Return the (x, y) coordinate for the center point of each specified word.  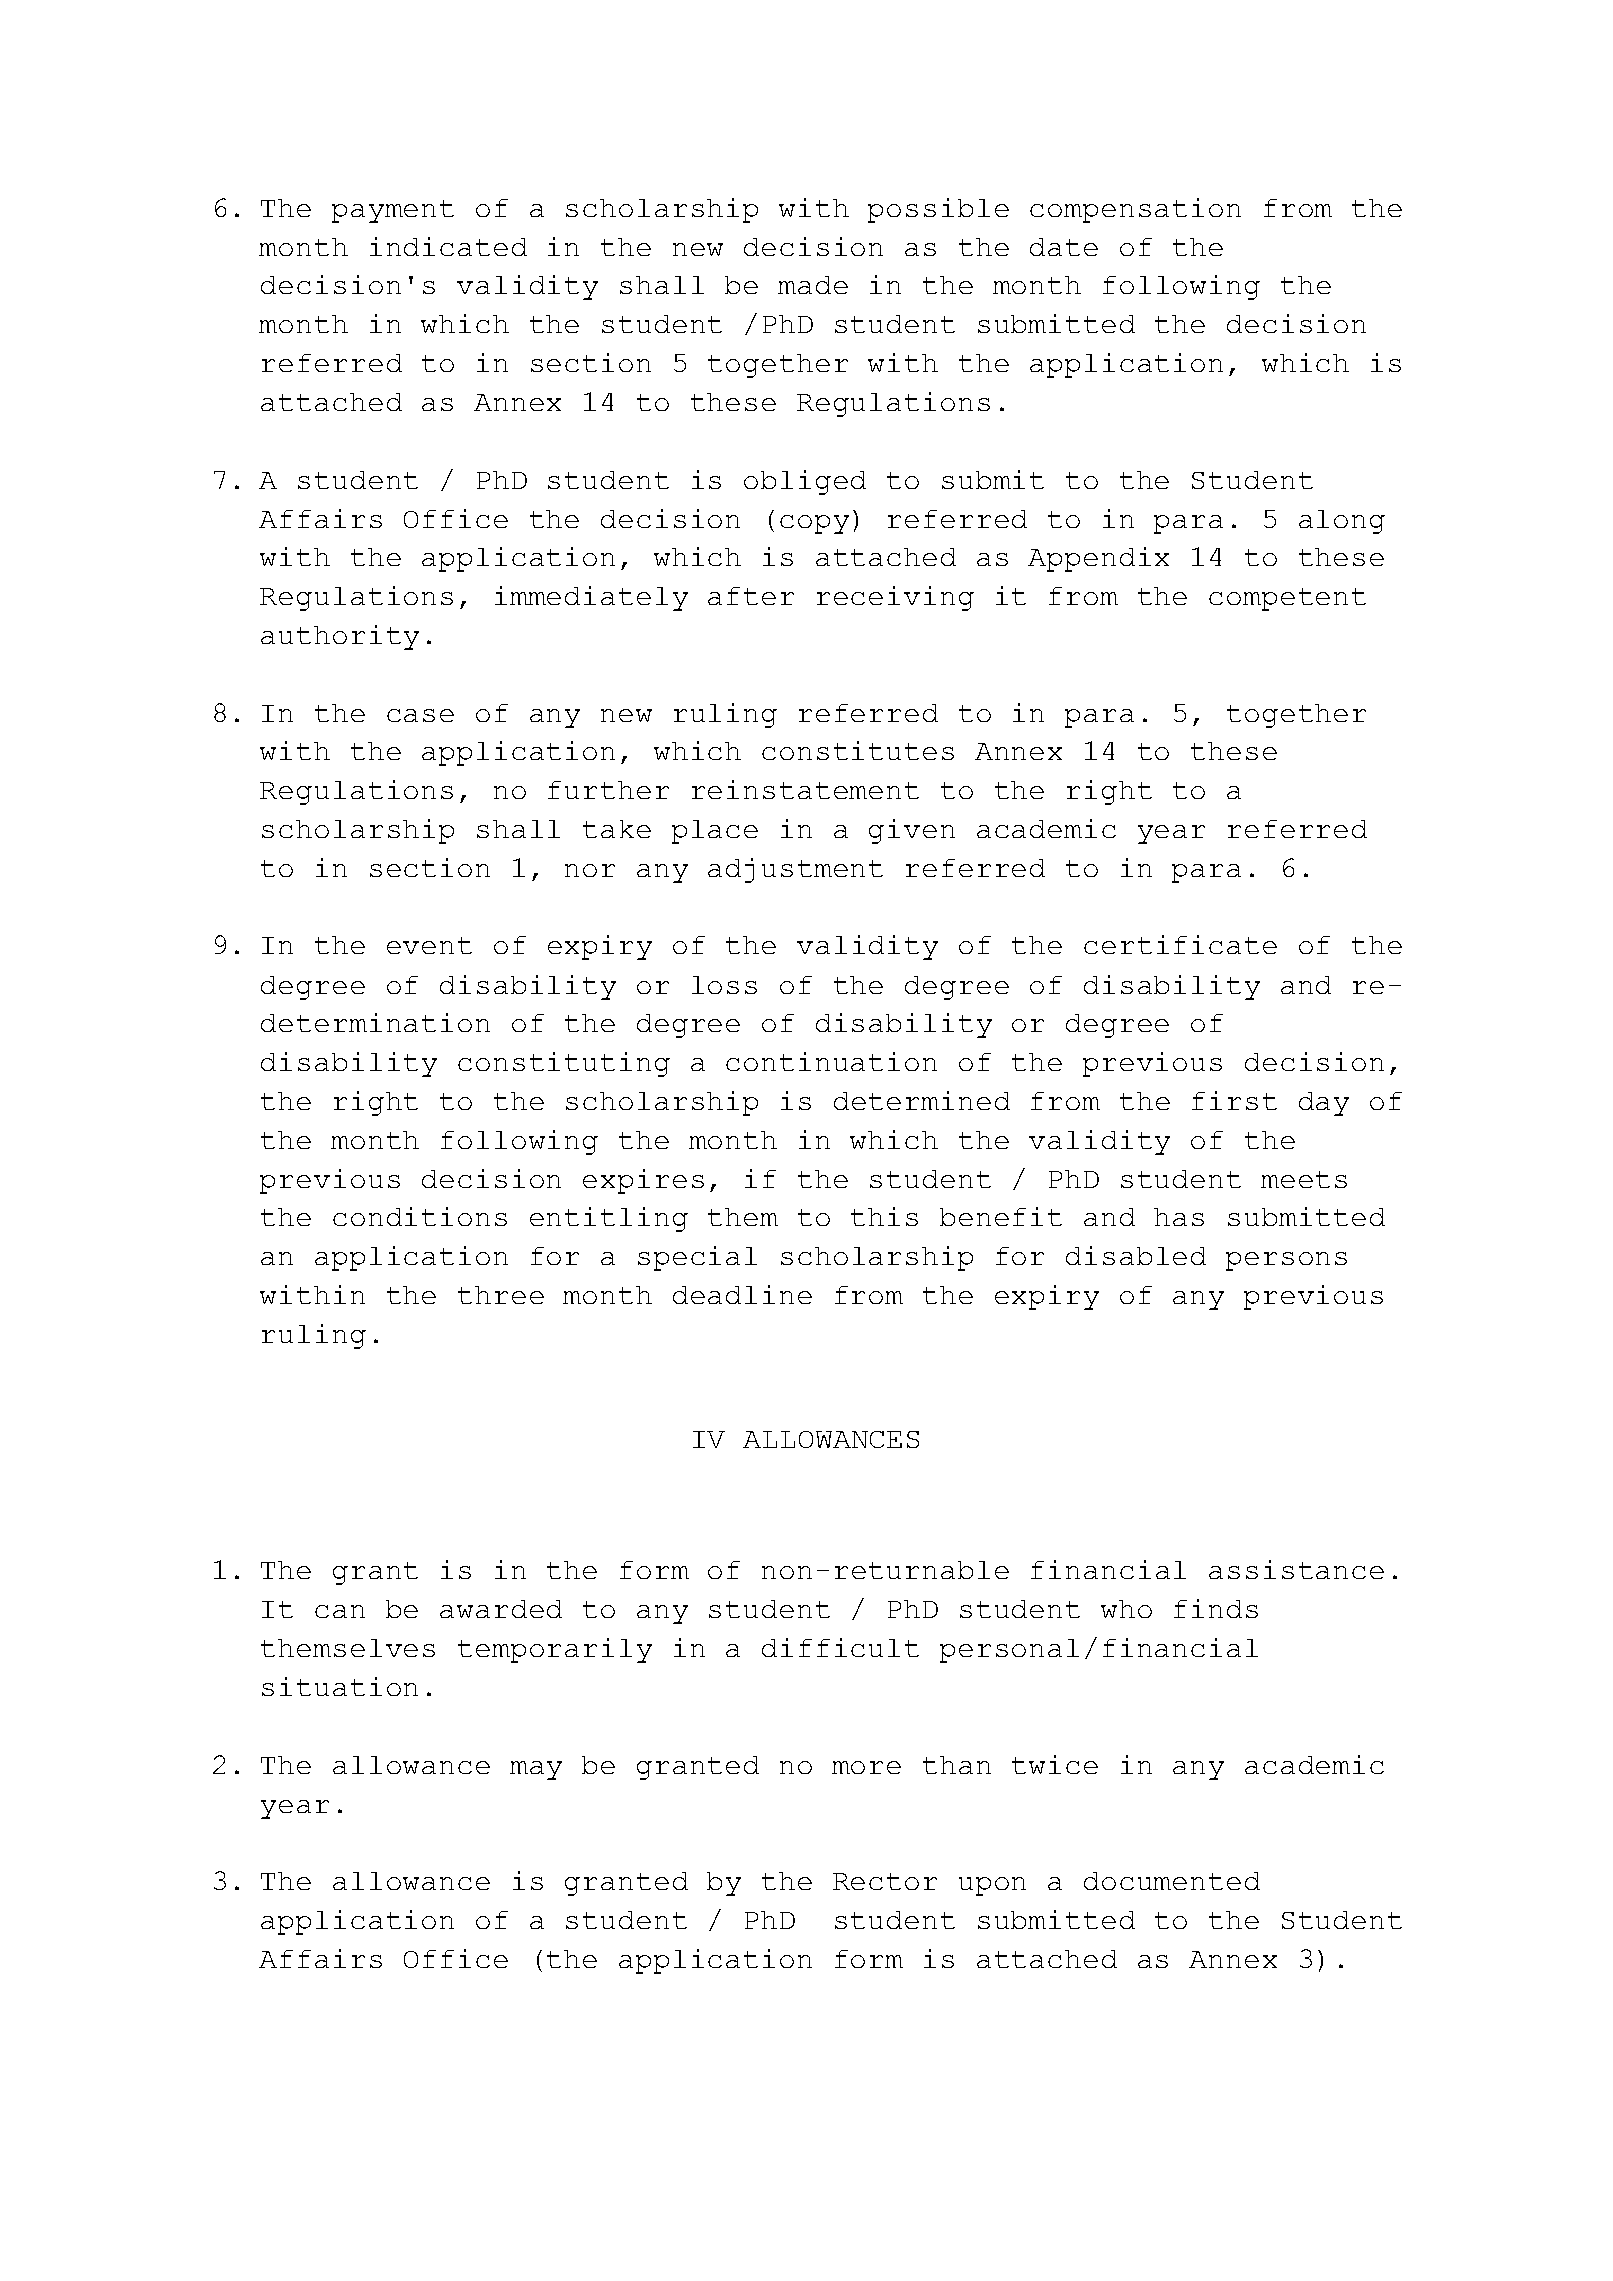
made (813, 285)
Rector (885, 1881)
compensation (1135, 210)
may (536, 1770)
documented (1172, 1881)
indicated (448, 246)
